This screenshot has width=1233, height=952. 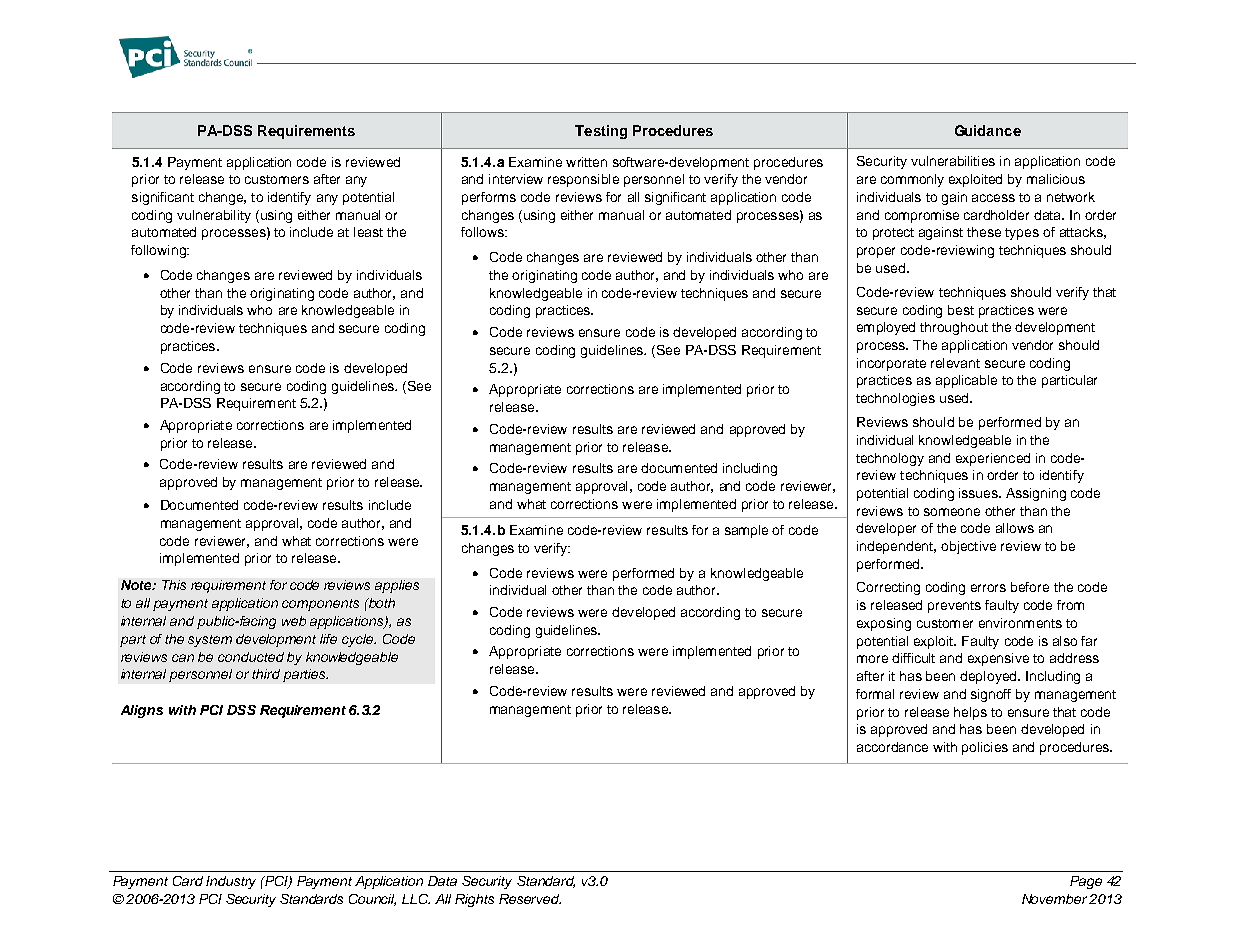 I want to click on Aligns, so click(x=142, y=711).
